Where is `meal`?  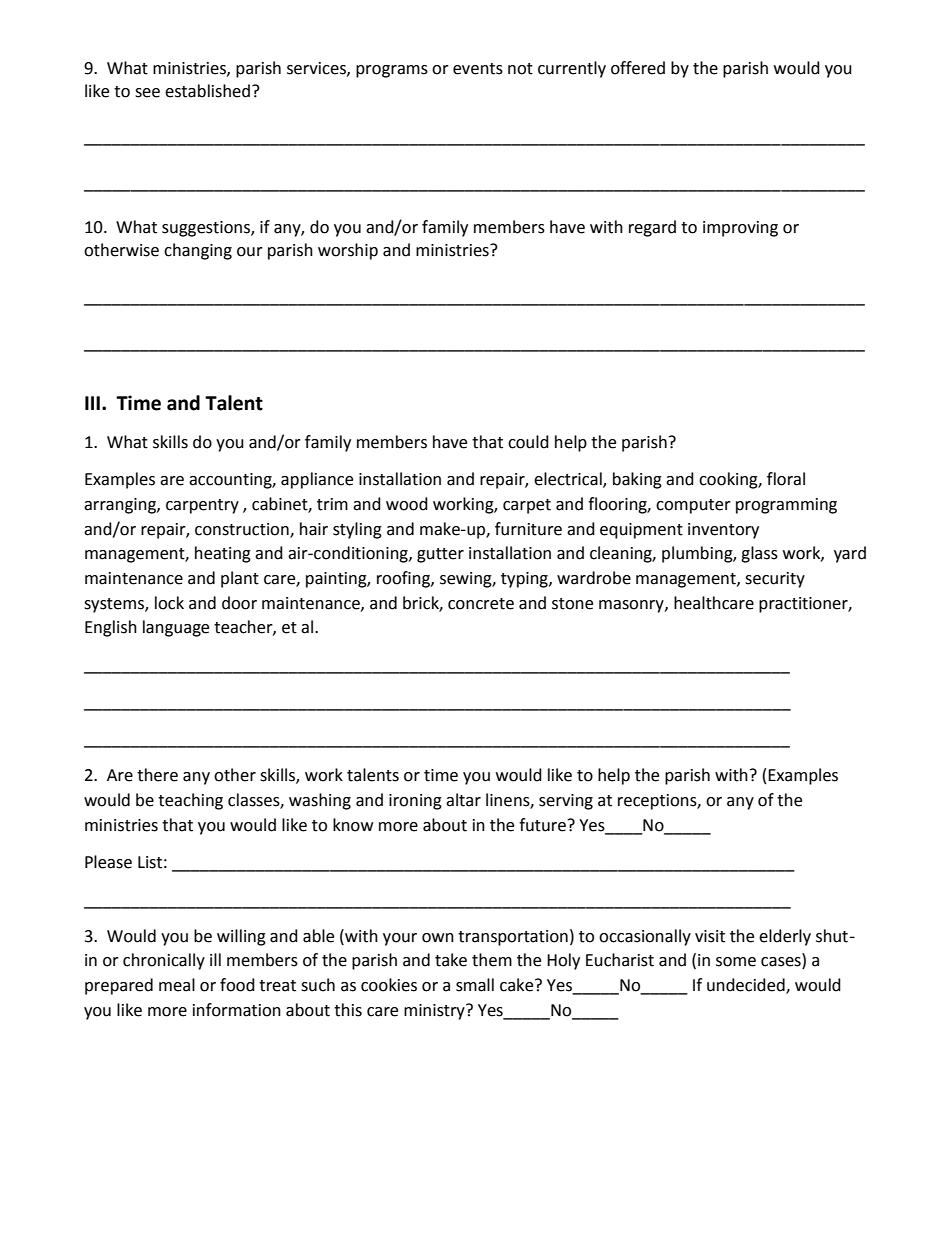
meal is located at coordinates (177, 985).
